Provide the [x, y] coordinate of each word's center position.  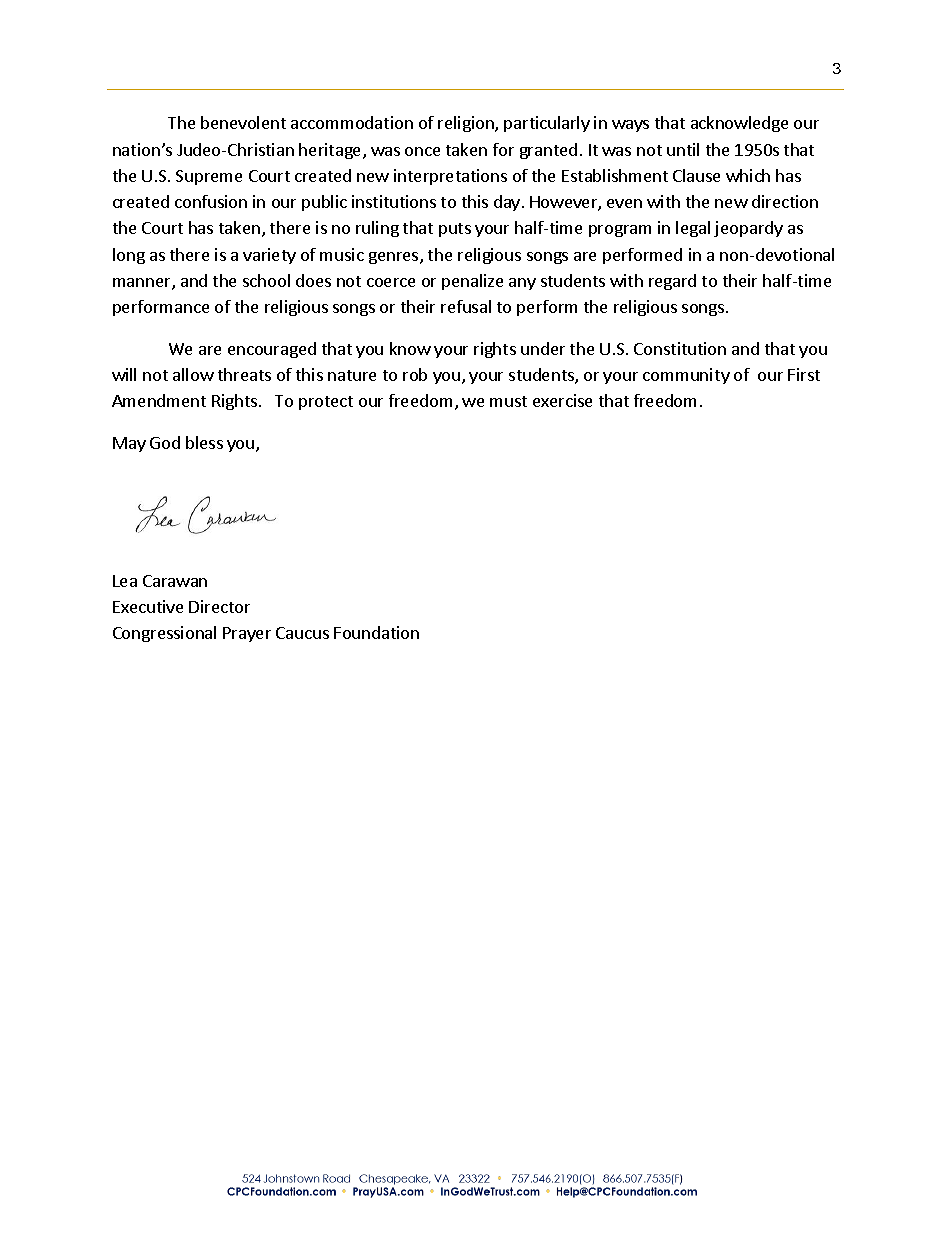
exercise [562, 400]
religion [467, 124]
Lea [125, 581]
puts [455, 230]
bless [204, 442]
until [683, 149]
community [686, 376]
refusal [466, 306]
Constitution [680, 348]
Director [219, 606]
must [508, 401]
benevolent [243, 122]
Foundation [376, 632]
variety [269, 256]
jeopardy [748, 229]
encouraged [272, 350]
